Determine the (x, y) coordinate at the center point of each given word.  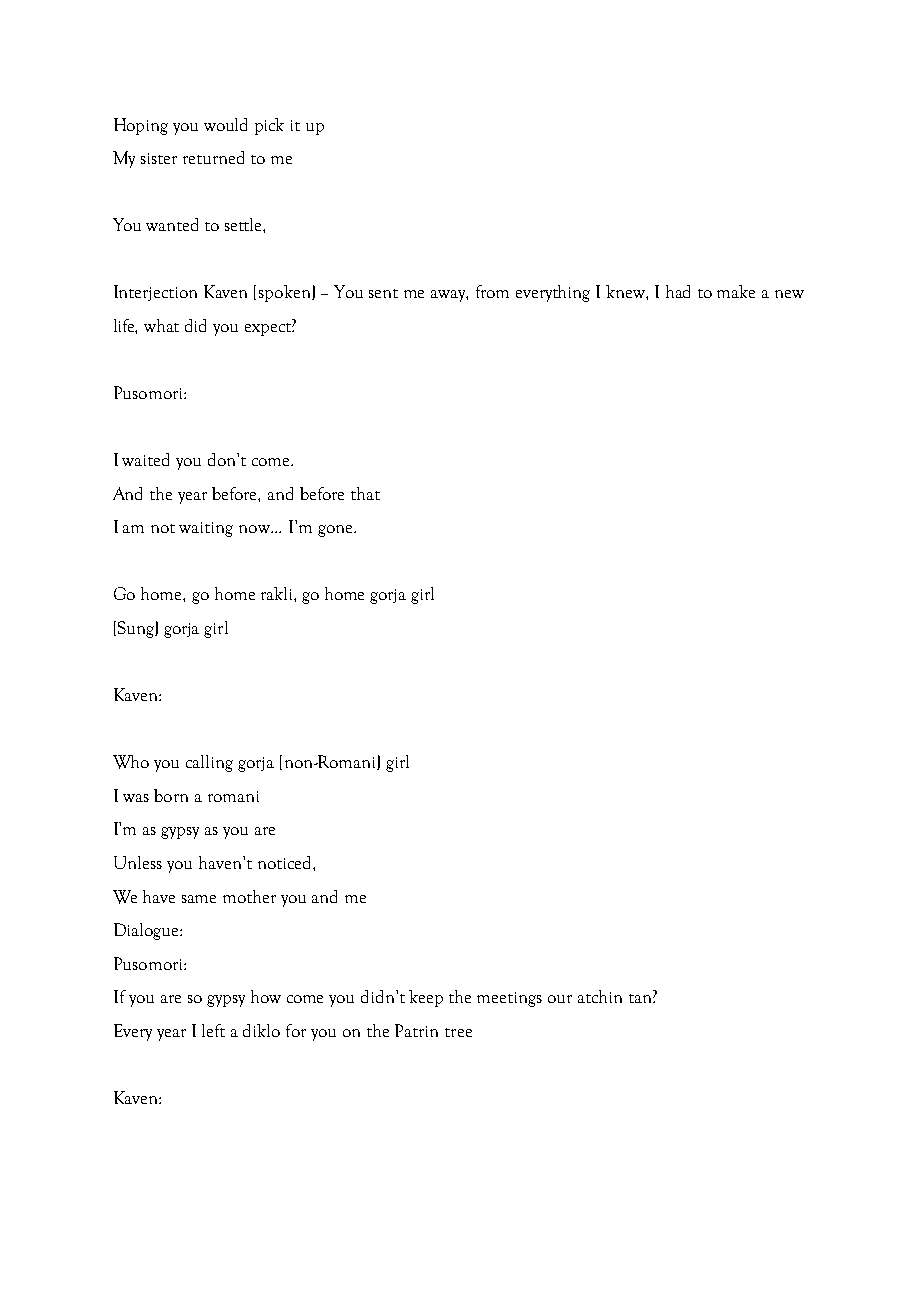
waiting (206, 529)
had (678, 291)
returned (213, 157)
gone (336, 531)
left (213, 1030)
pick (269, 126)
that (365, 493)
